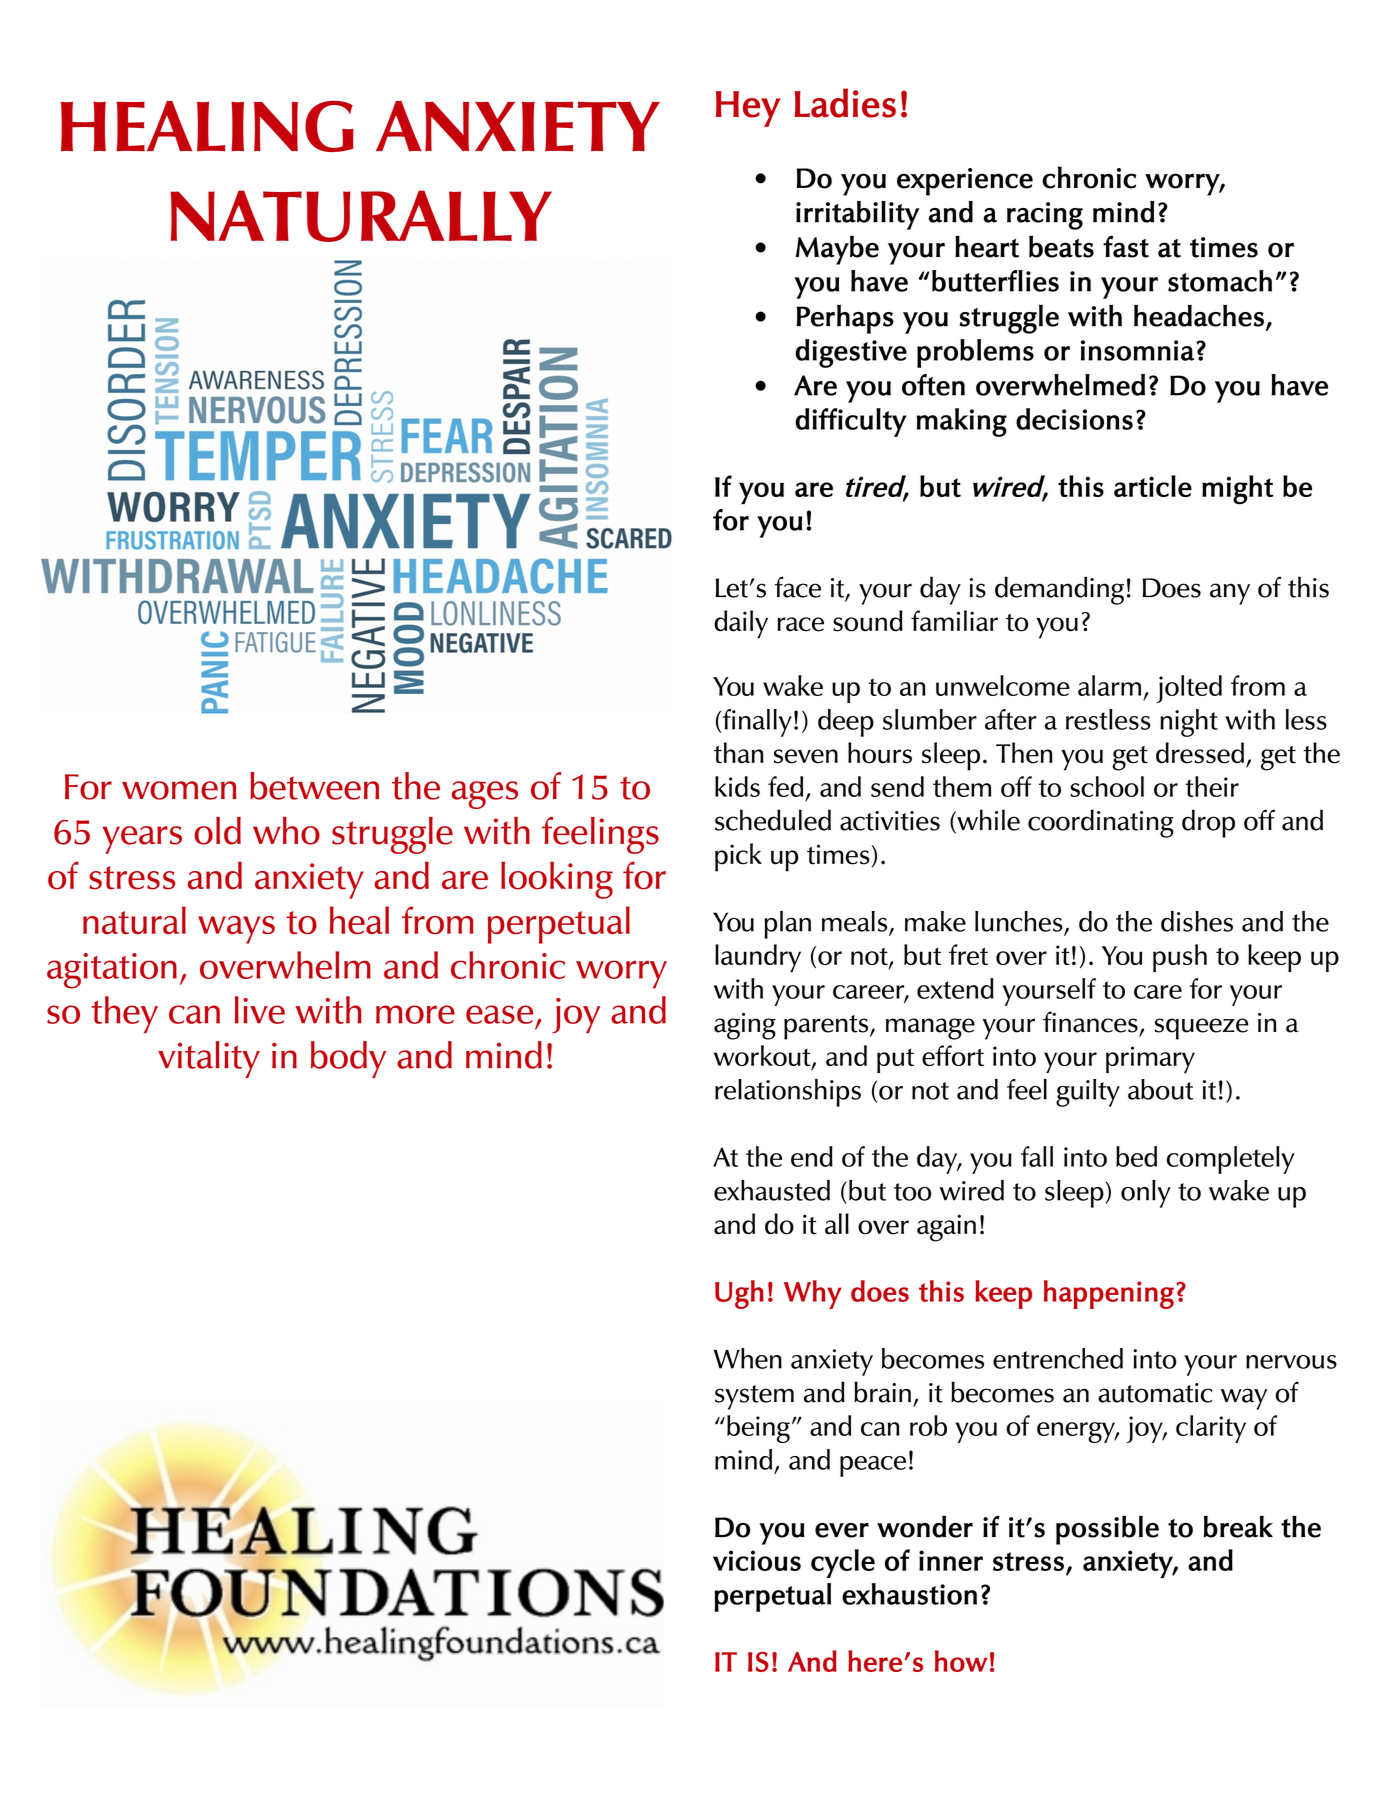  What do you see at coordinates (1109, 685) in the screenshot?
I see `alarm` at bounding box center [1109, 685].
